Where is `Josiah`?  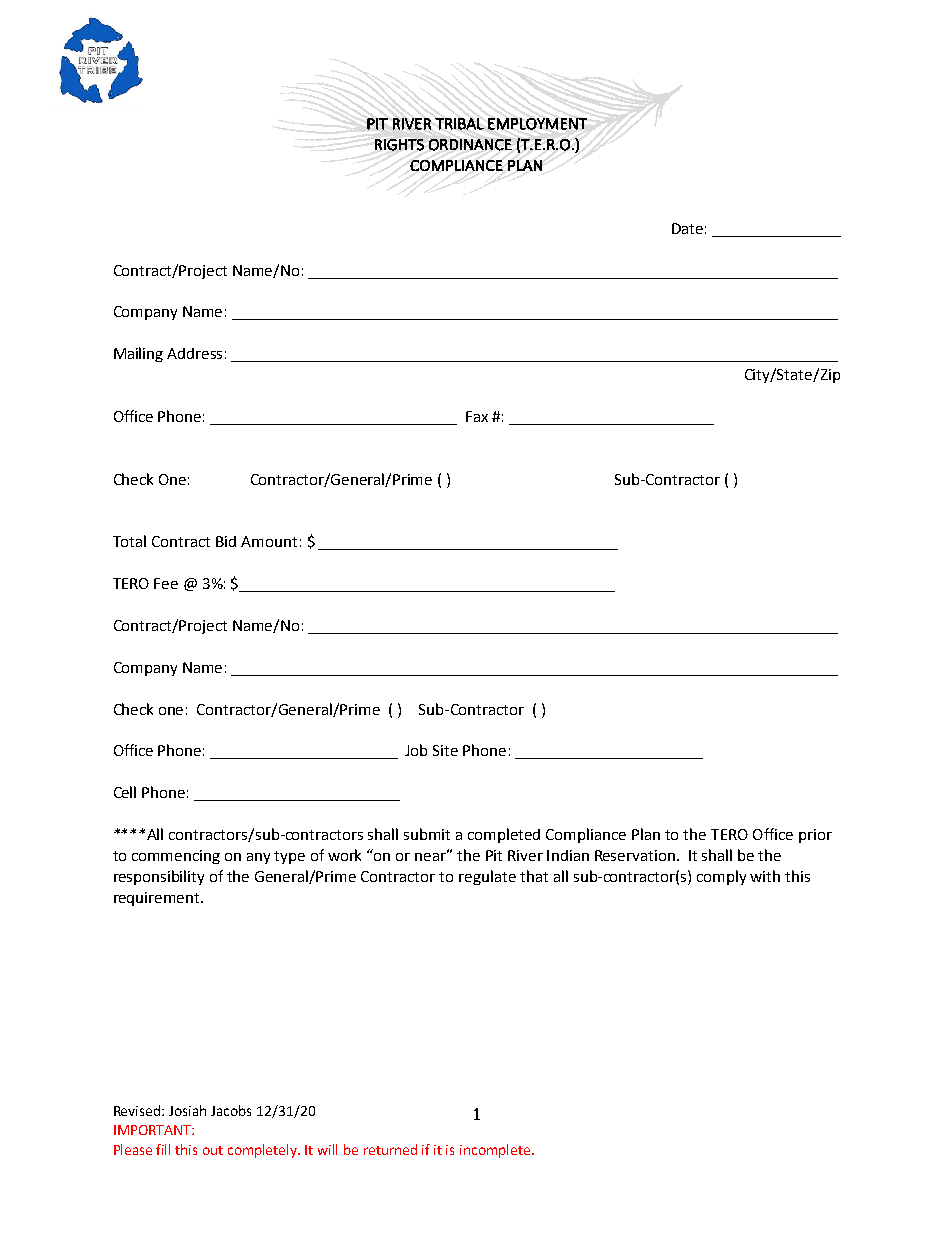
Josiah is located at coordinates (187, 1110).
